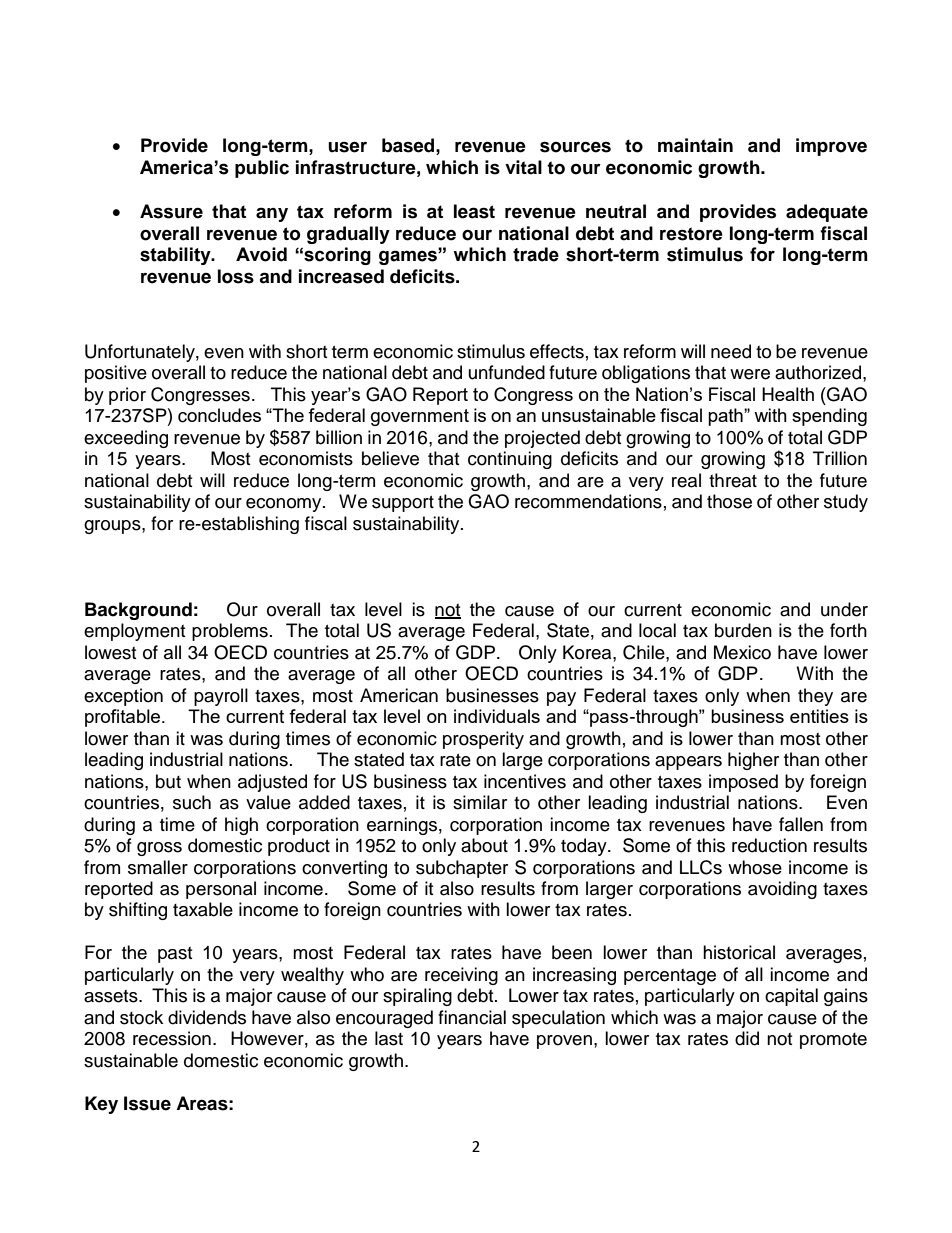  I want to click on concludes, so click(219, 415).
